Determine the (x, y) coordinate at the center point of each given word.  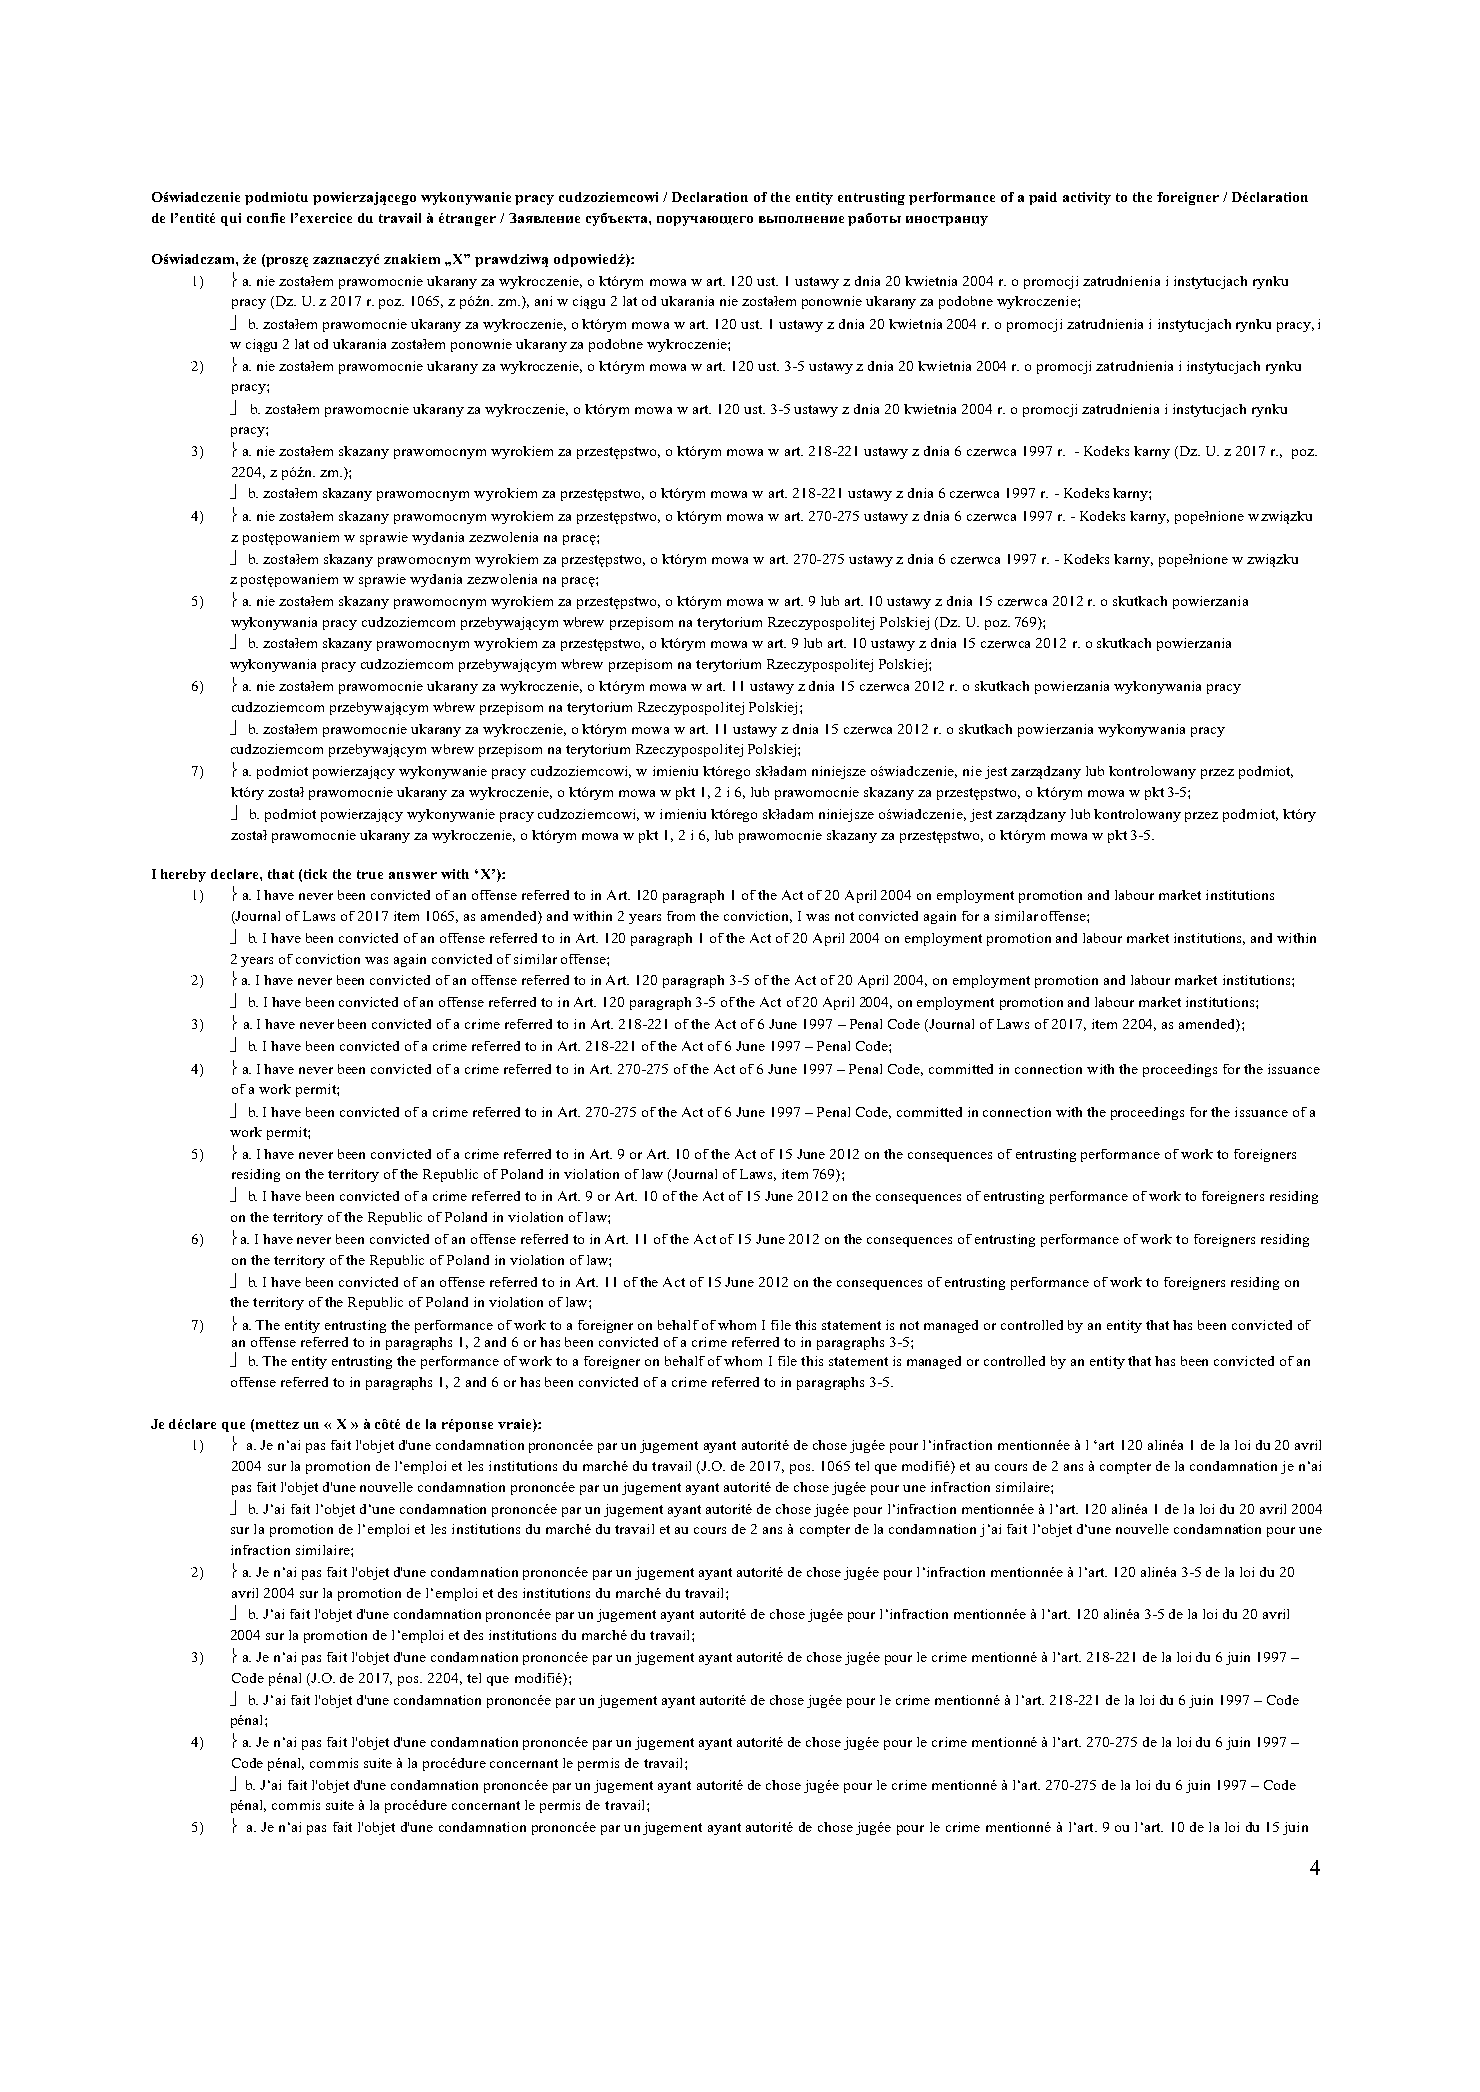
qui (231, 219)
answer (413, 875)
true (370, 874)
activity (1087, 198)
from (681, 916)
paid (1043, 198)
